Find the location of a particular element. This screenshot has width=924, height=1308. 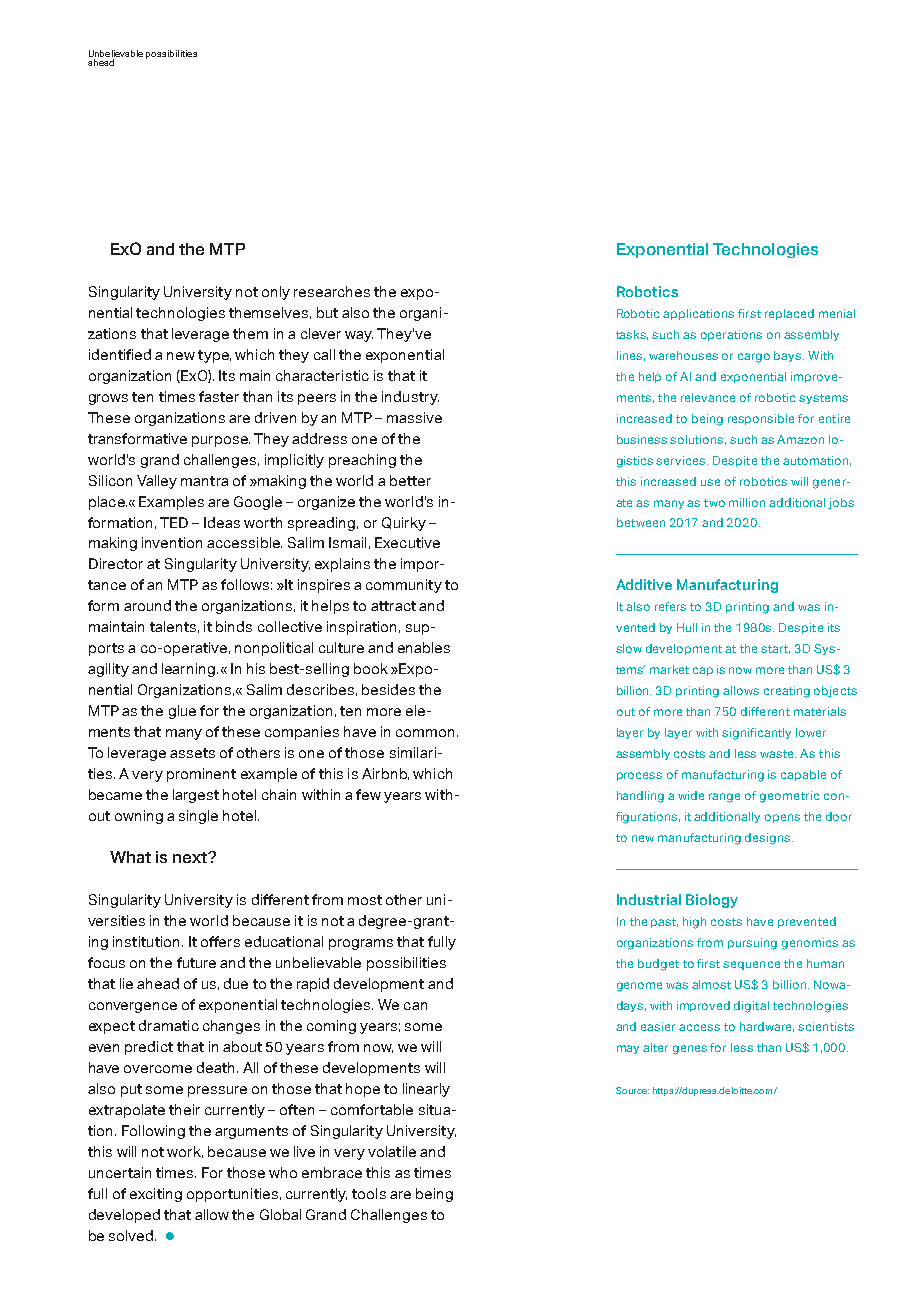

only is located at coordinates (276, 293).
